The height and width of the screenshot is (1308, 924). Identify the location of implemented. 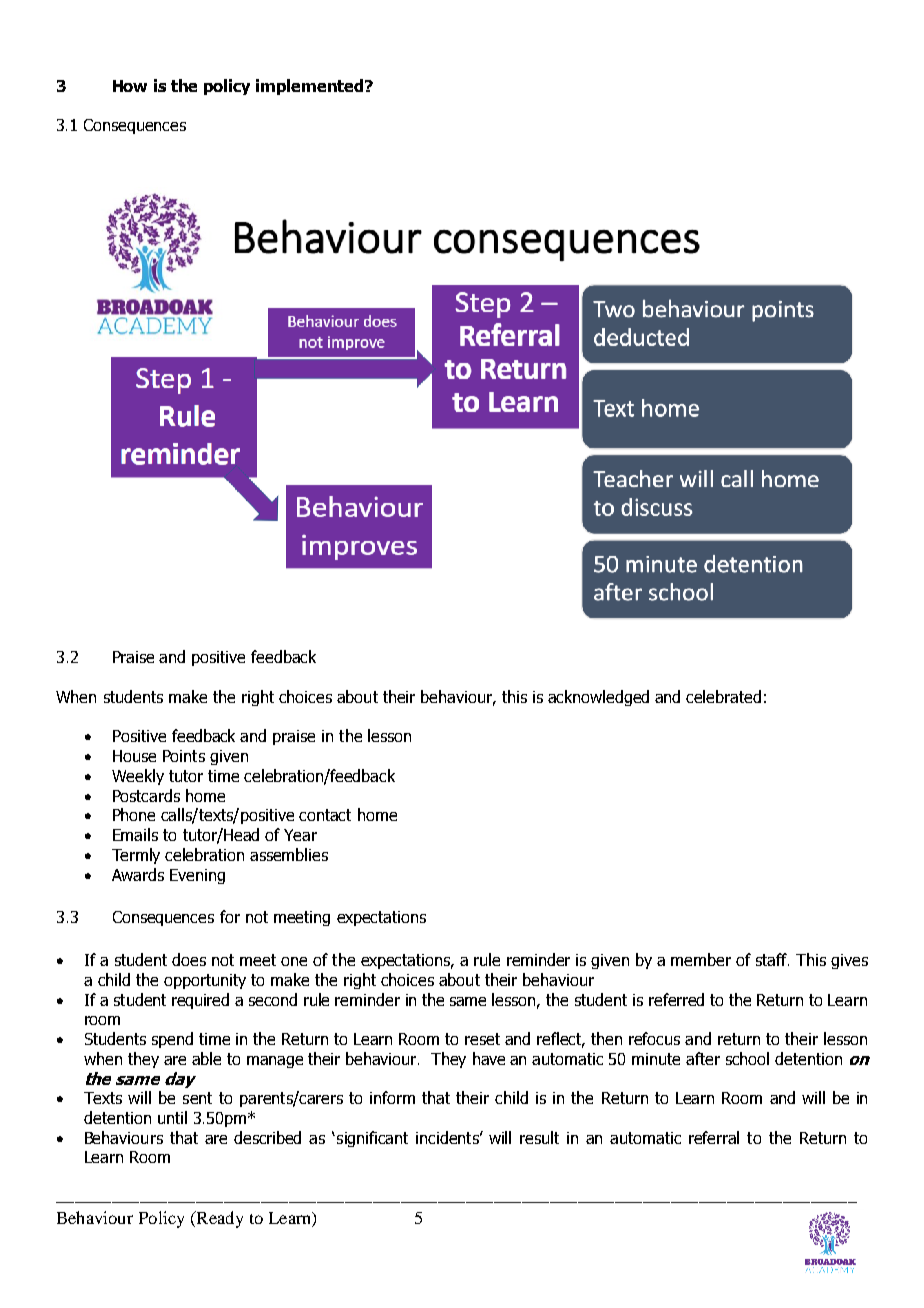
(311, 87).
